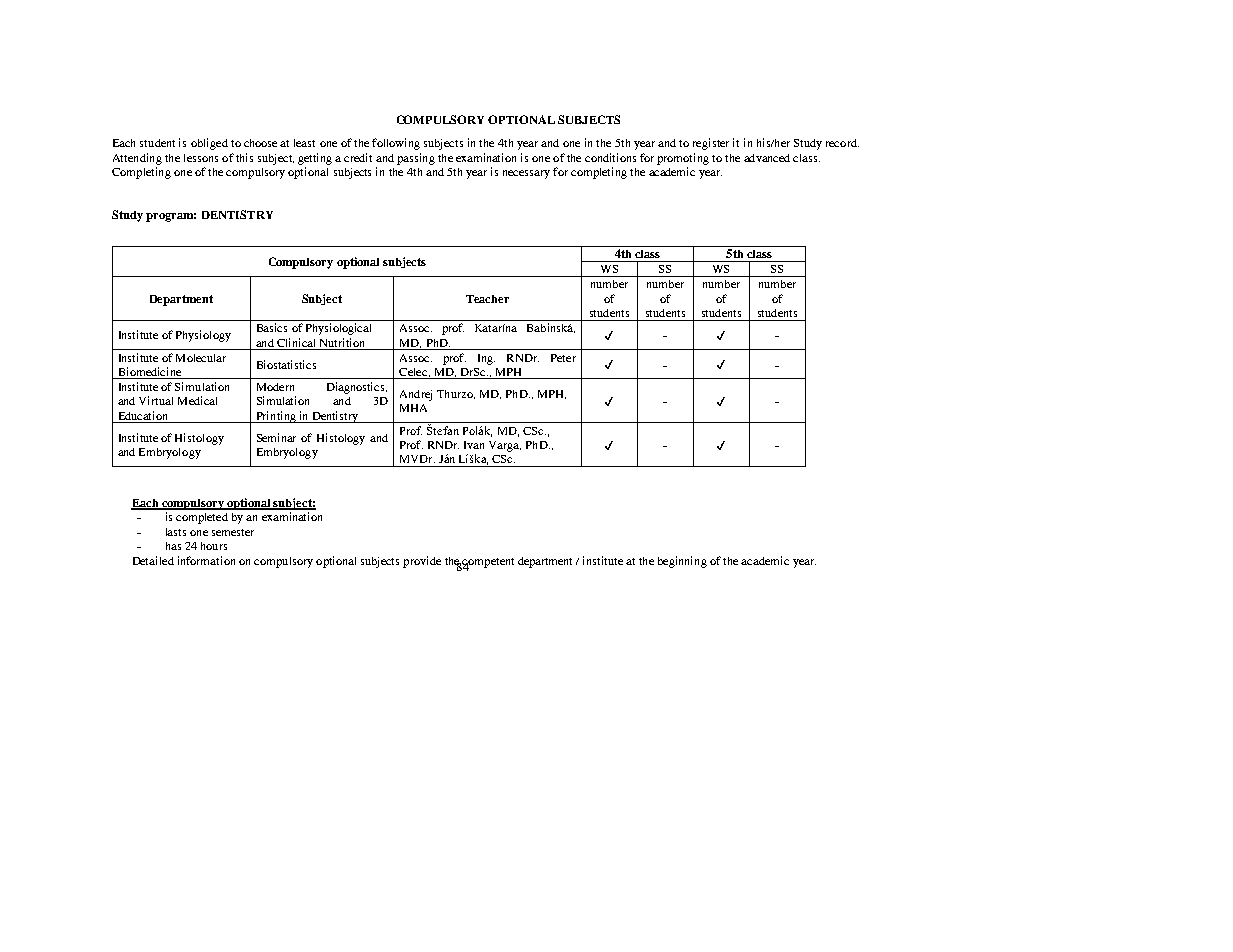 The image size is (1233, 952). What do you see at coordinates (413, 408) in the screenshot?
I see `MHA` at bounding box center [413, 408].
